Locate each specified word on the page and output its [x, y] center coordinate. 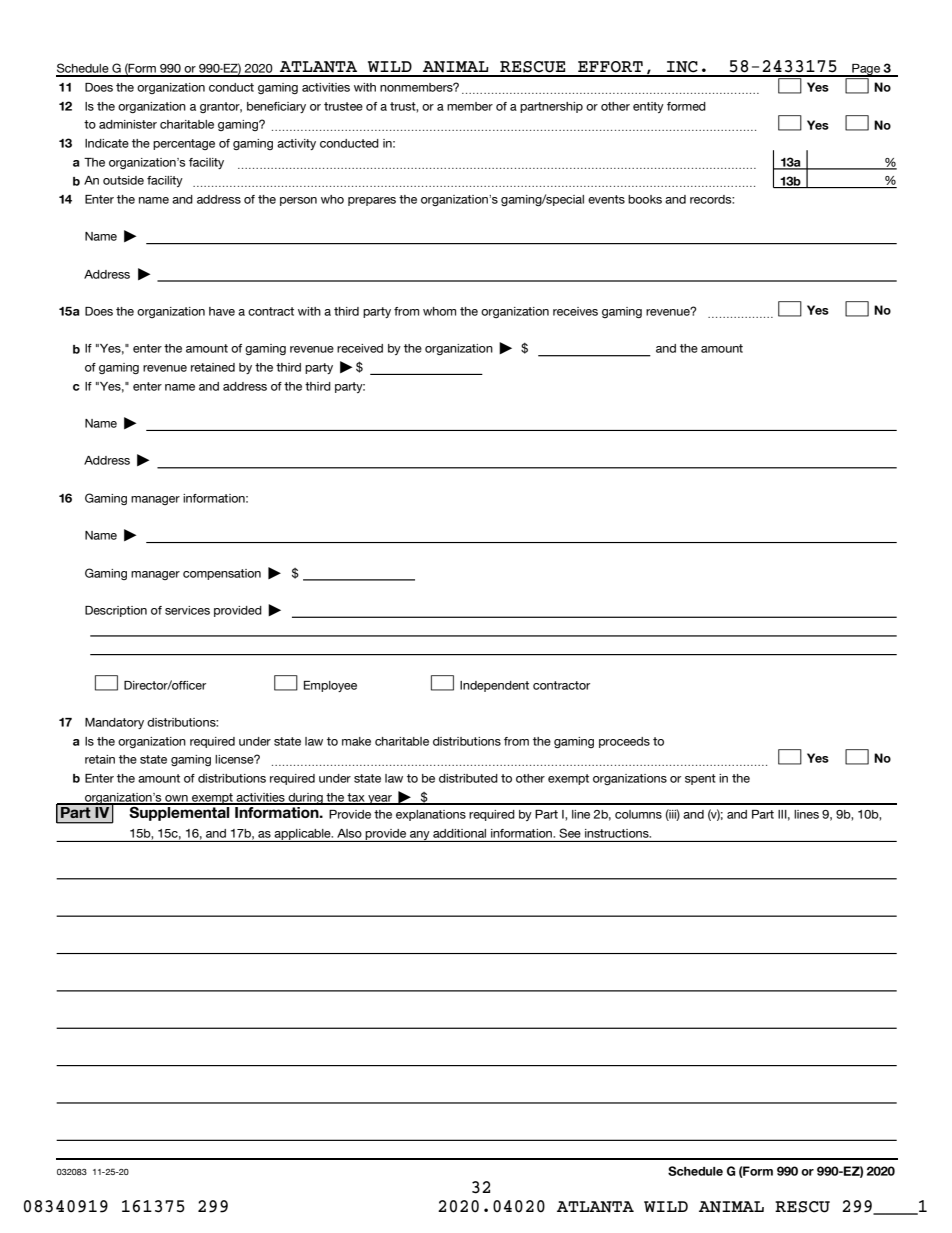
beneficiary [276, 107]
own [176, 799]
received [360, 348]
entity [648, 107]
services [187, 610]
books [645, 199]
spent [700, 779]
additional [459, 833]
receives [575, 311]
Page [866, 70]
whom [439, 311]
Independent [494, 686]
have [222, 311]
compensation [222, 574]
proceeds [624, 742]
